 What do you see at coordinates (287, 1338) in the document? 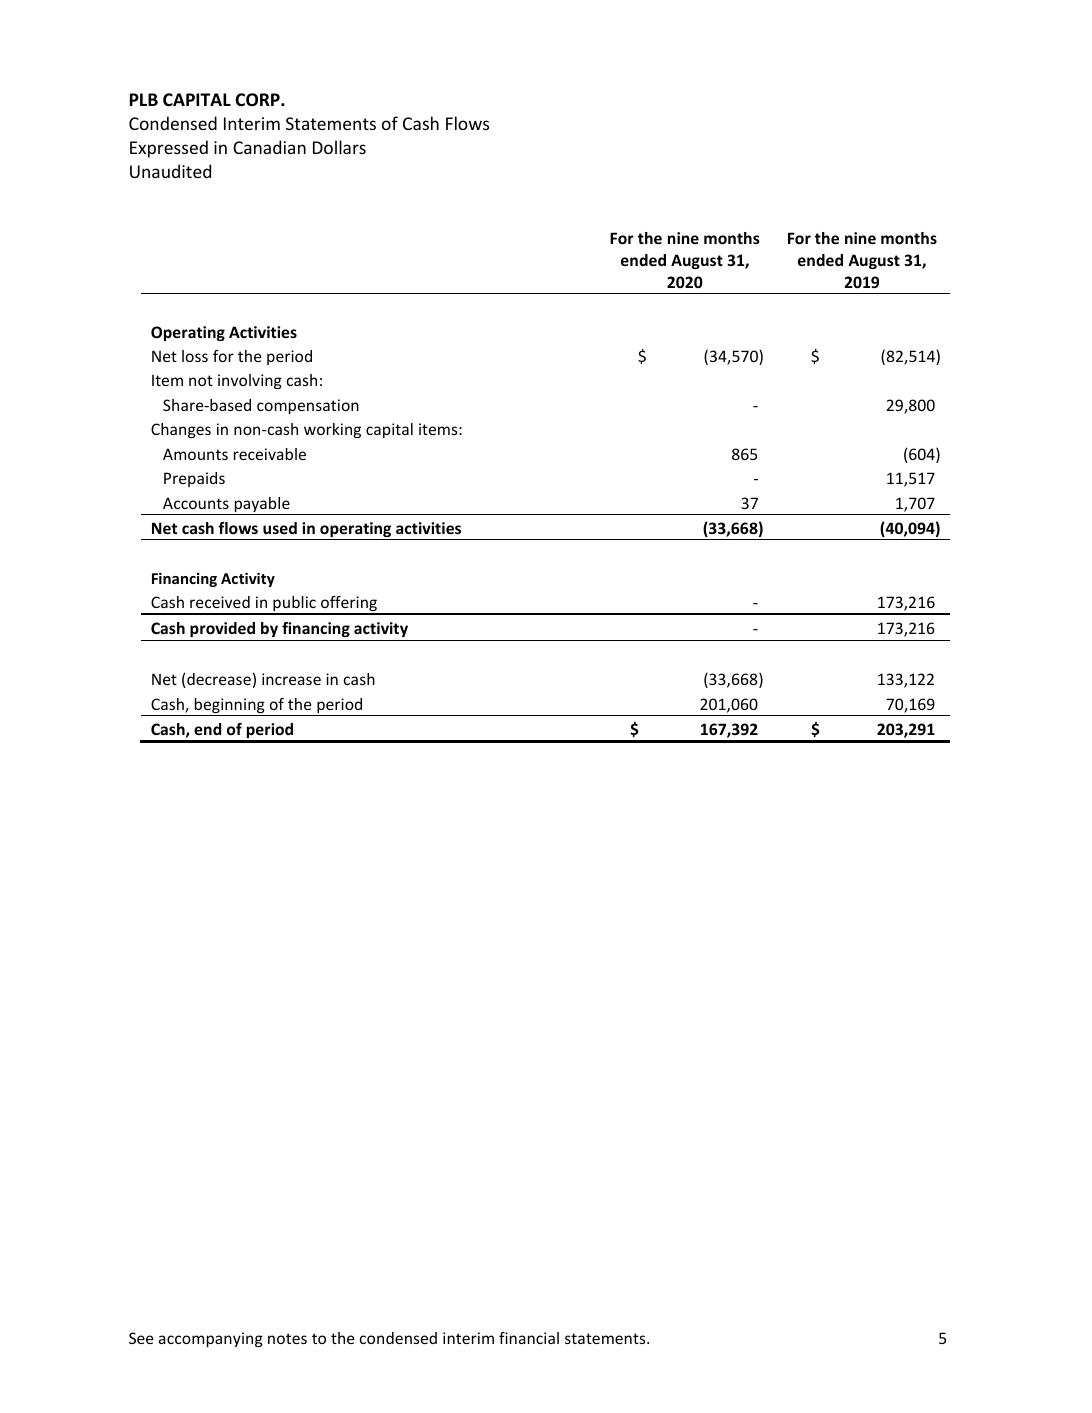
I see `notes` at bounding box center [287, 1338].
